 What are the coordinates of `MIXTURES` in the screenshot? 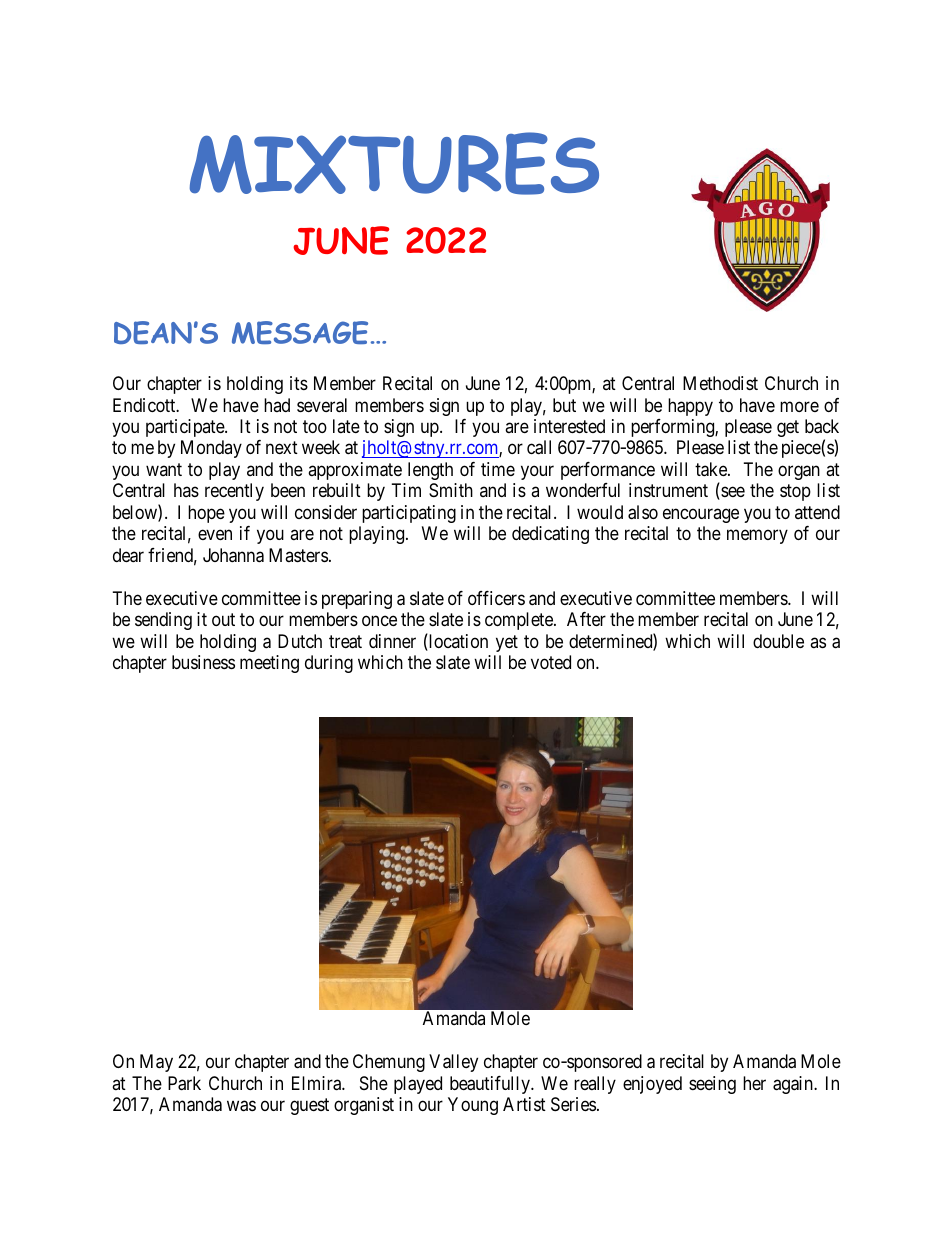 It's located at (394, 163).
